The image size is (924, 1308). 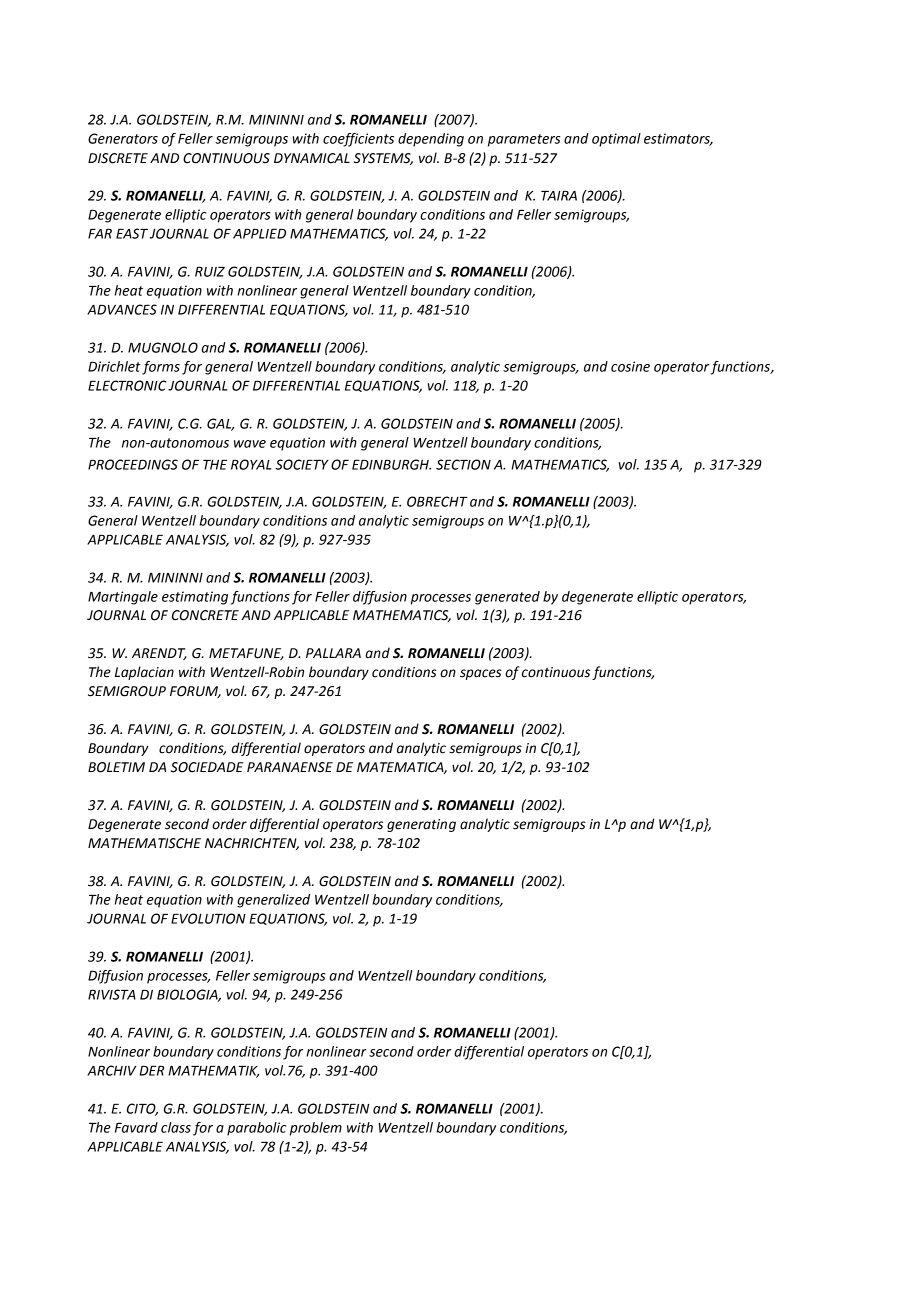 What do you see at coordinates (176, 1127) in the screenshot?
I see `class` at bounding box center [176, 1127].
